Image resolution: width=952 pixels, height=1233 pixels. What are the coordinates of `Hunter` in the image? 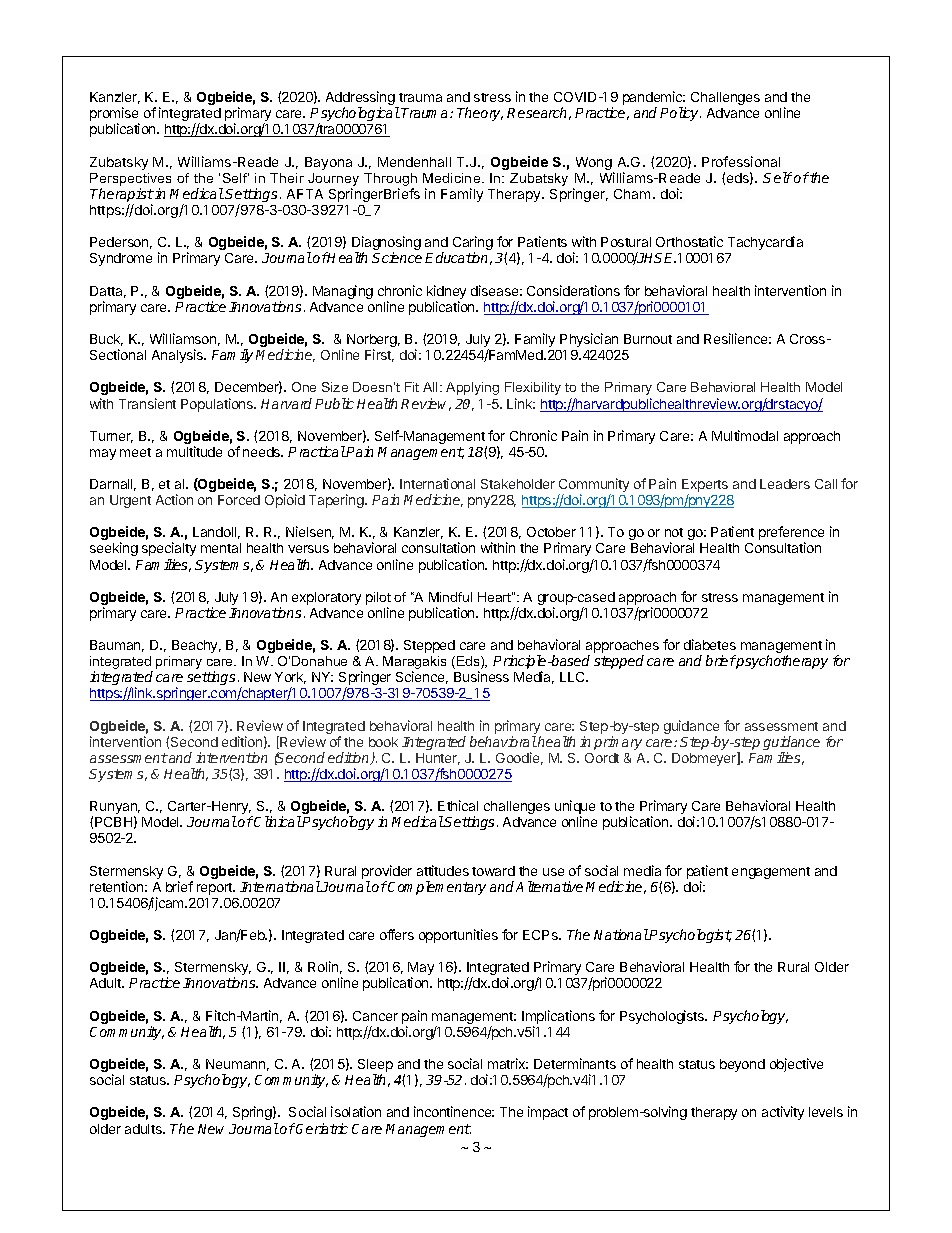 It's located at (438, 759).
